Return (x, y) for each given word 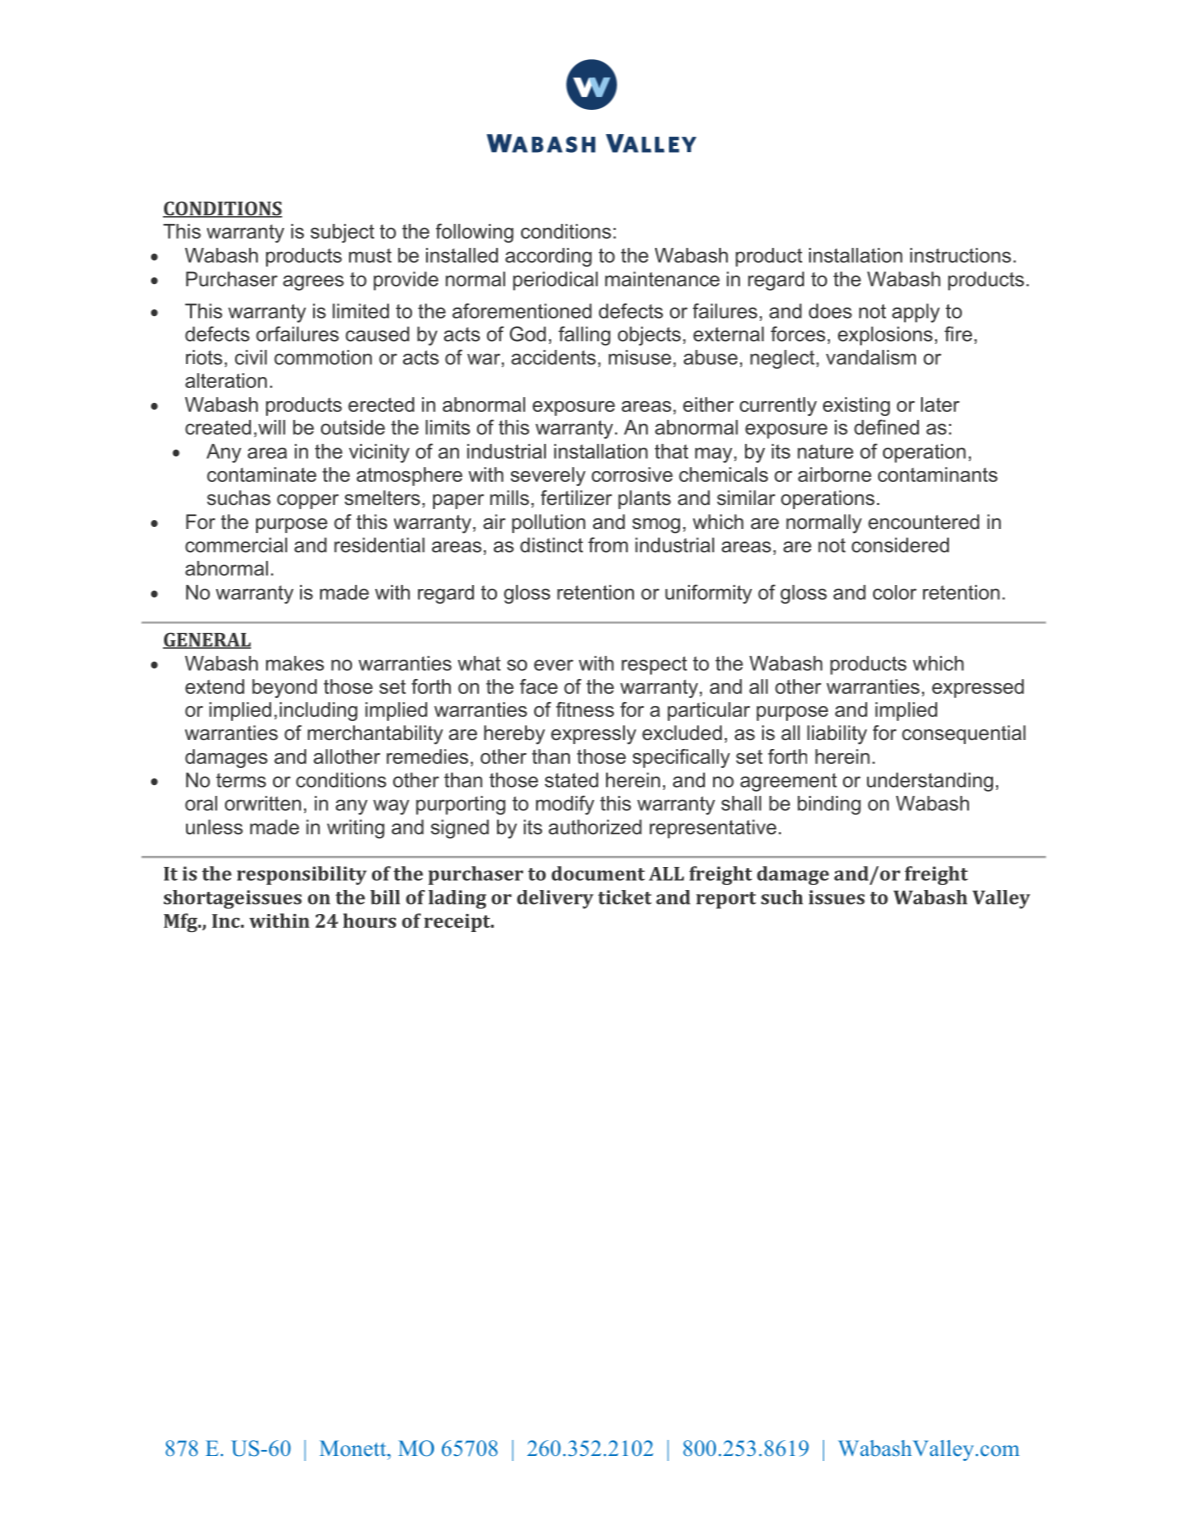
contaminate (261, 474)
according (548, 257)
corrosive (632, 474)
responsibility (302, 875)
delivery (555, 899)
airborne (834, 474)
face (539, 686)
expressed (978, 688)
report (726, 900)
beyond (284, 688)
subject (342, 233)
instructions (960, 255)
